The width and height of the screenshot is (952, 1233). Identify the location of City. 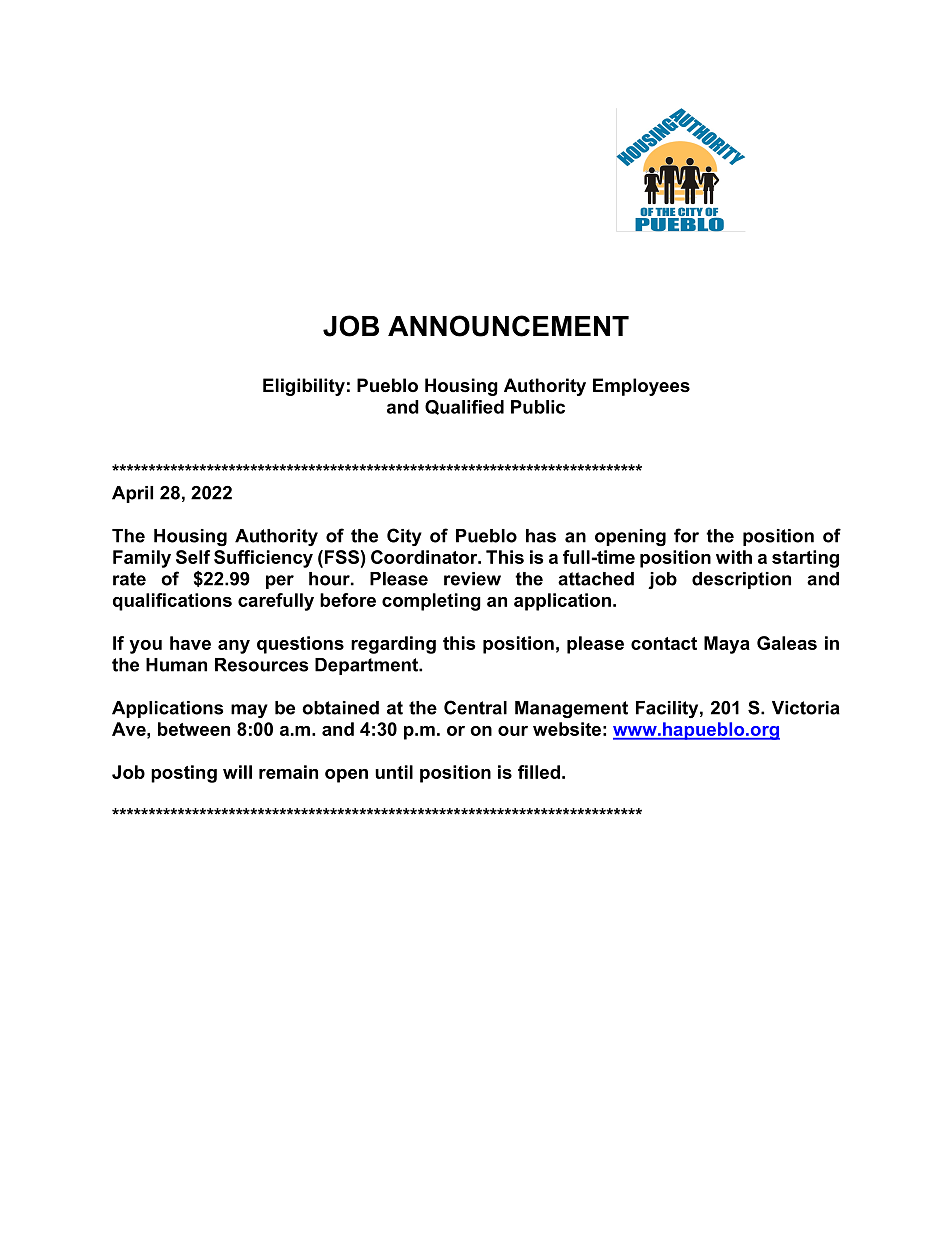
(404, 537).
